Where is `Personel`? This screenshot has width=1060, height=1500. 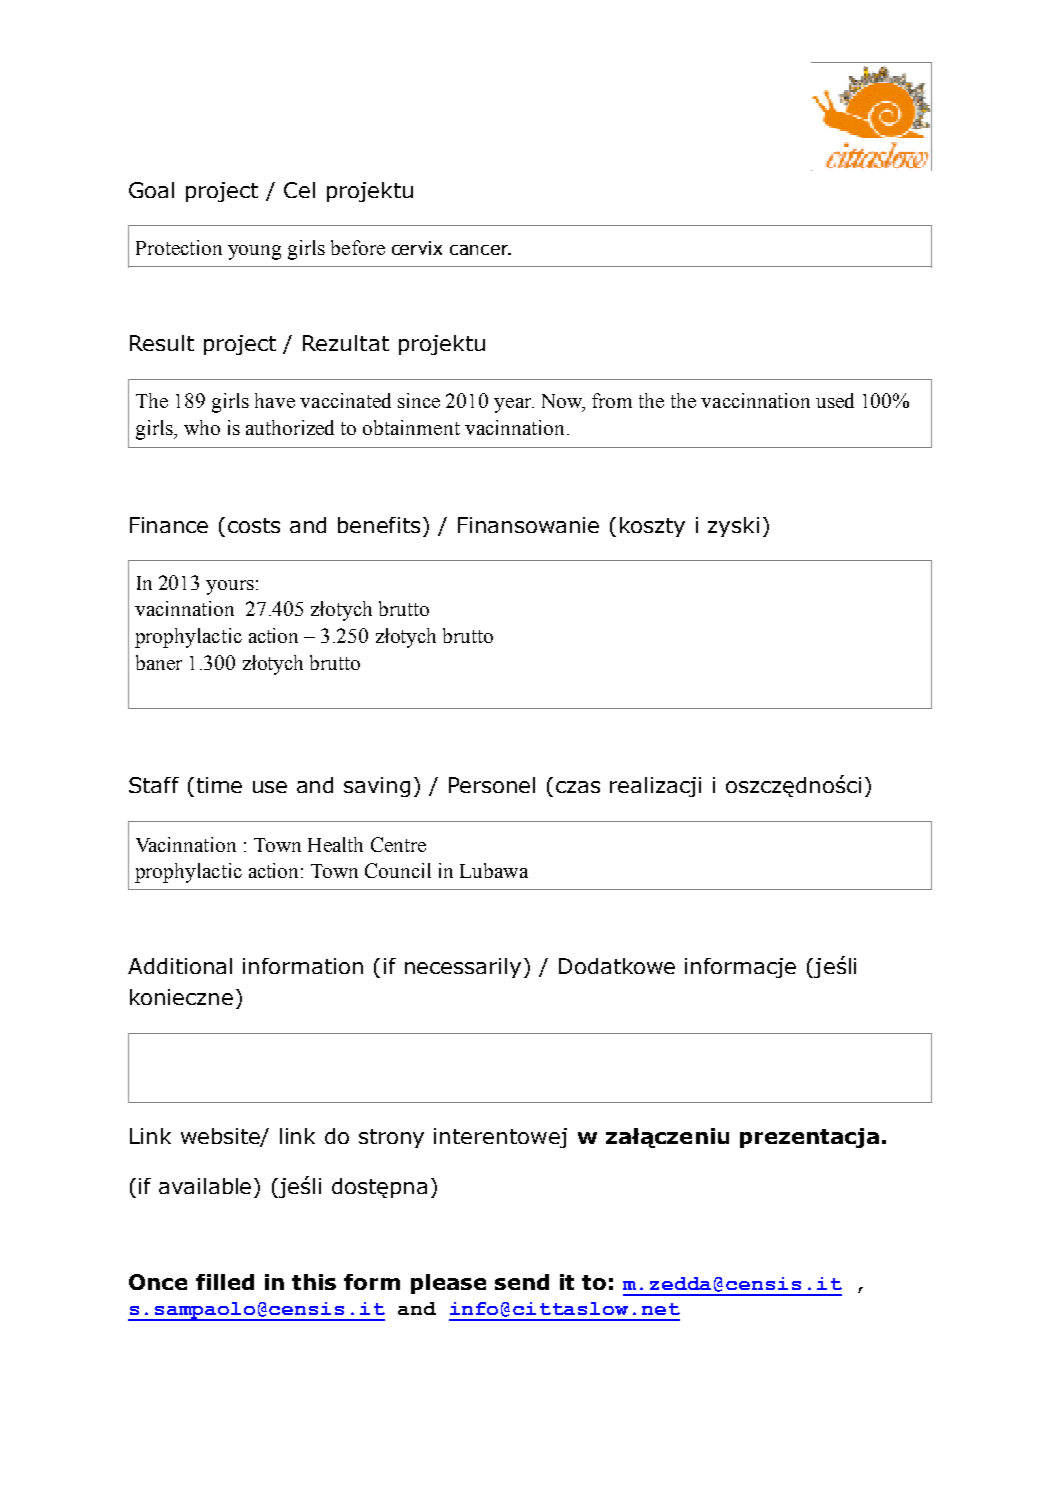
Personel is located at coordinates (492, 785).
